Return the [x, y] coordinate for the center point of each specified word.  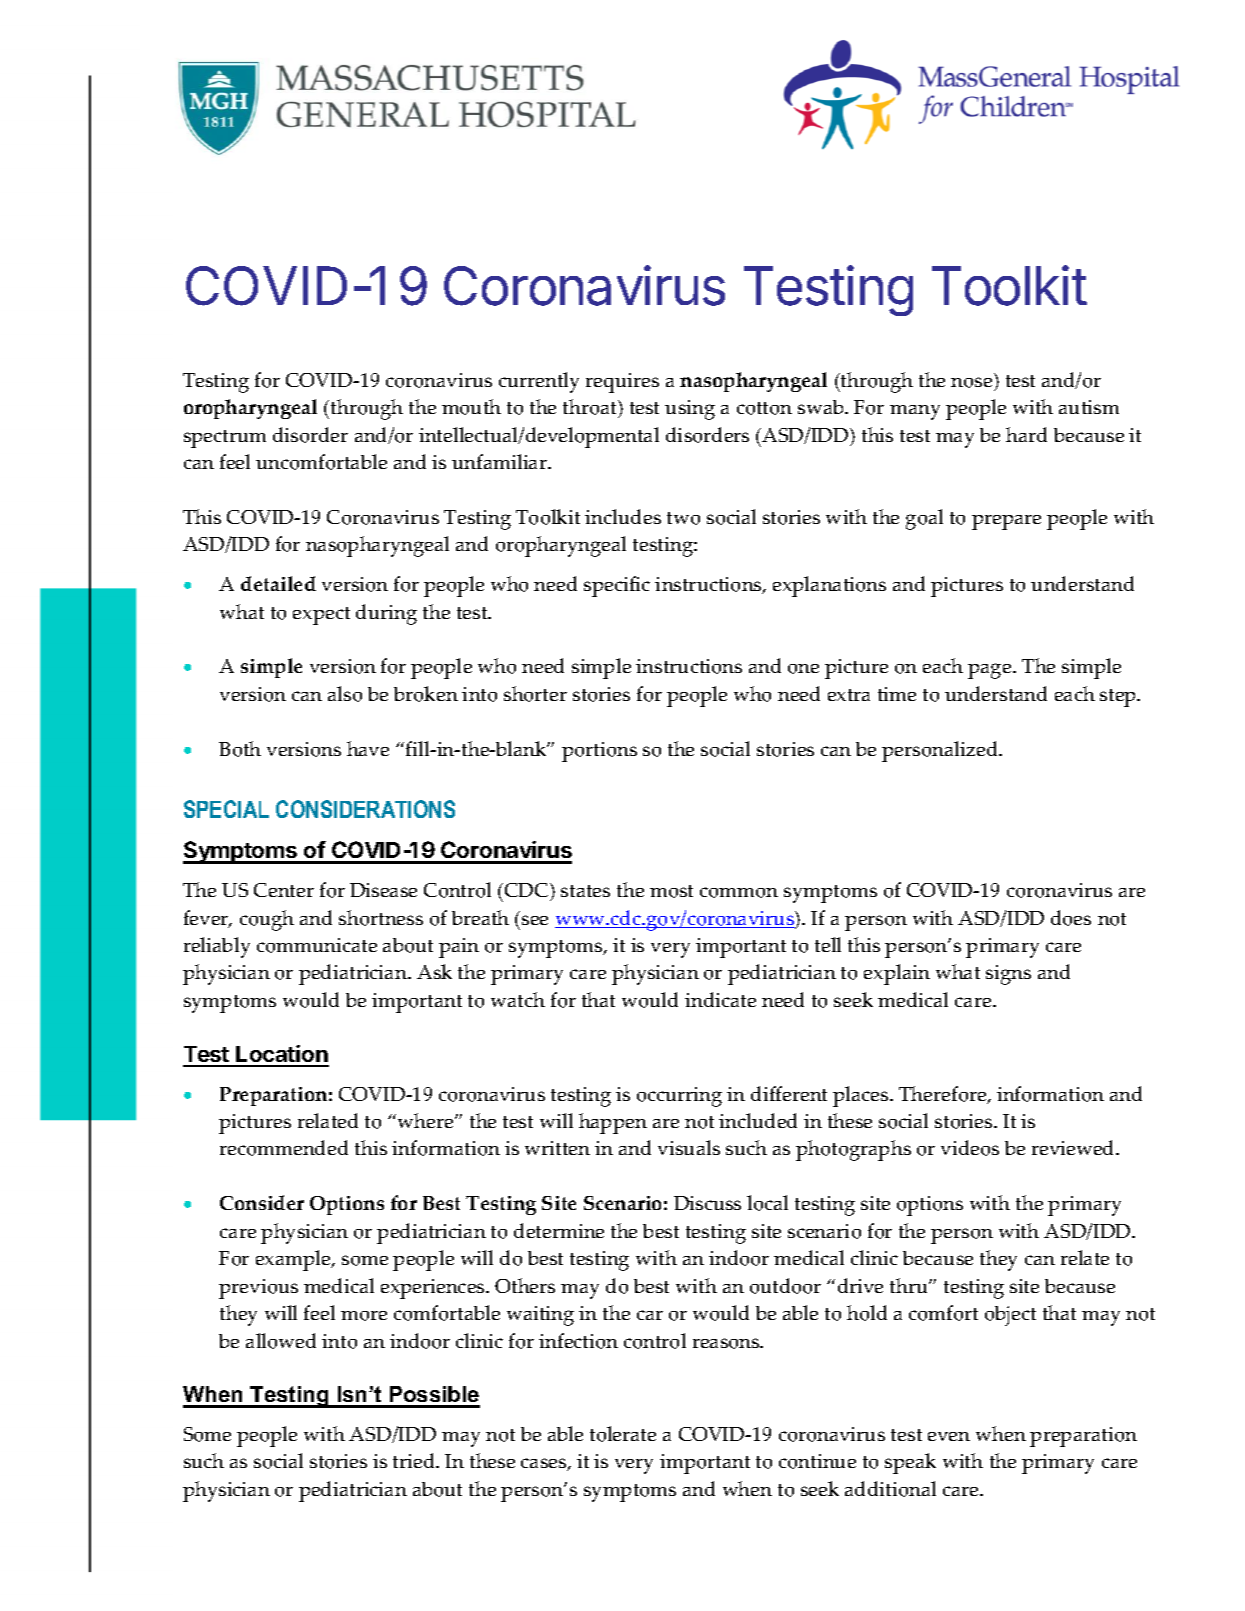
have [368, 748]
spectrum [225, 439]
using [690, 410]
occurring [679, 1097]
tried [415, 1460]
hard [1026, 434]
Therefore [944, 1095]
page [991, 671]
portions [599, 752]
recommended [284, 1148]
